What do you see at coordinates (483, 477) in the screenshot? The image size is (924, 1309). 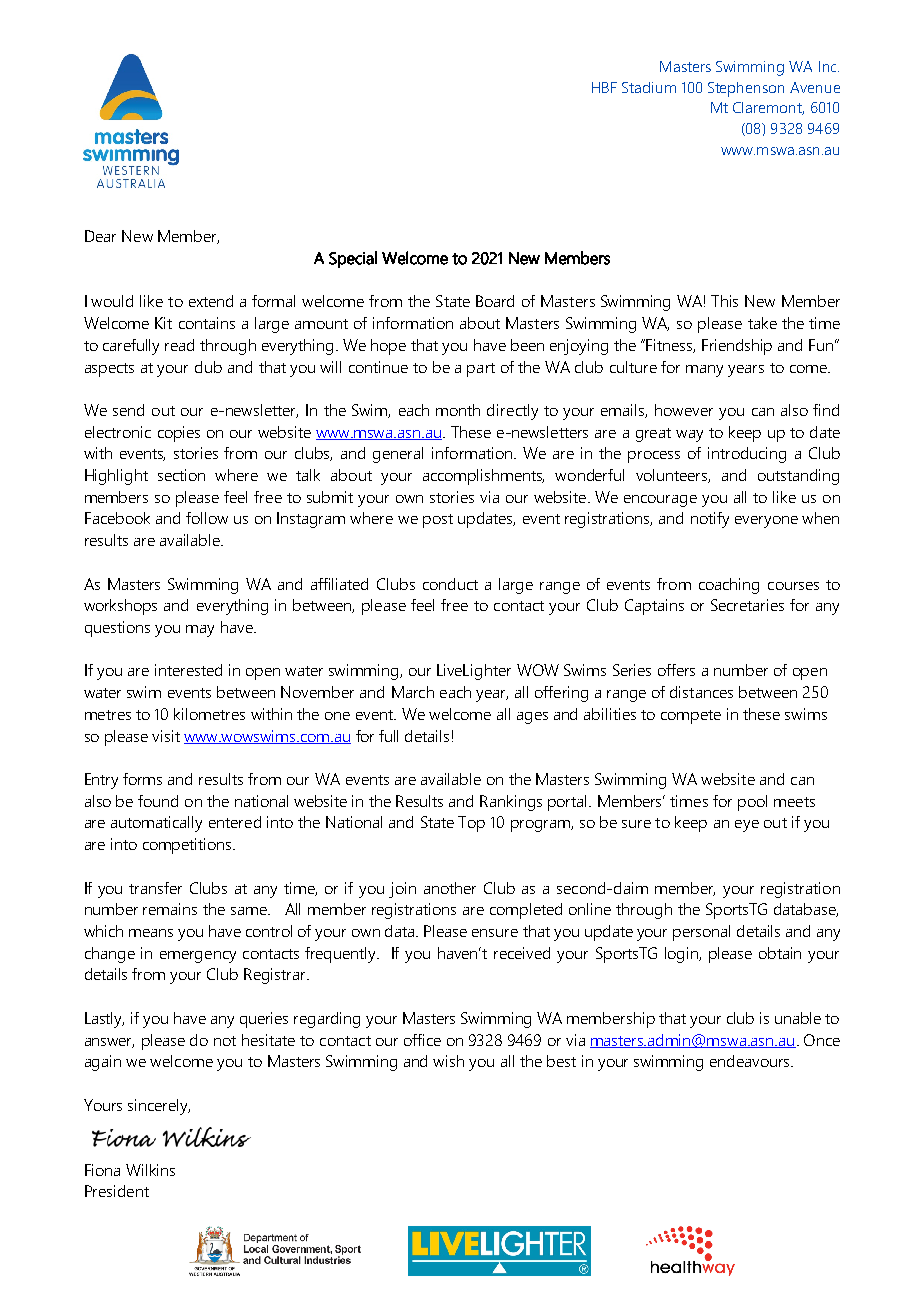 I see `accomplishments` at bounding box center [483, 477].
